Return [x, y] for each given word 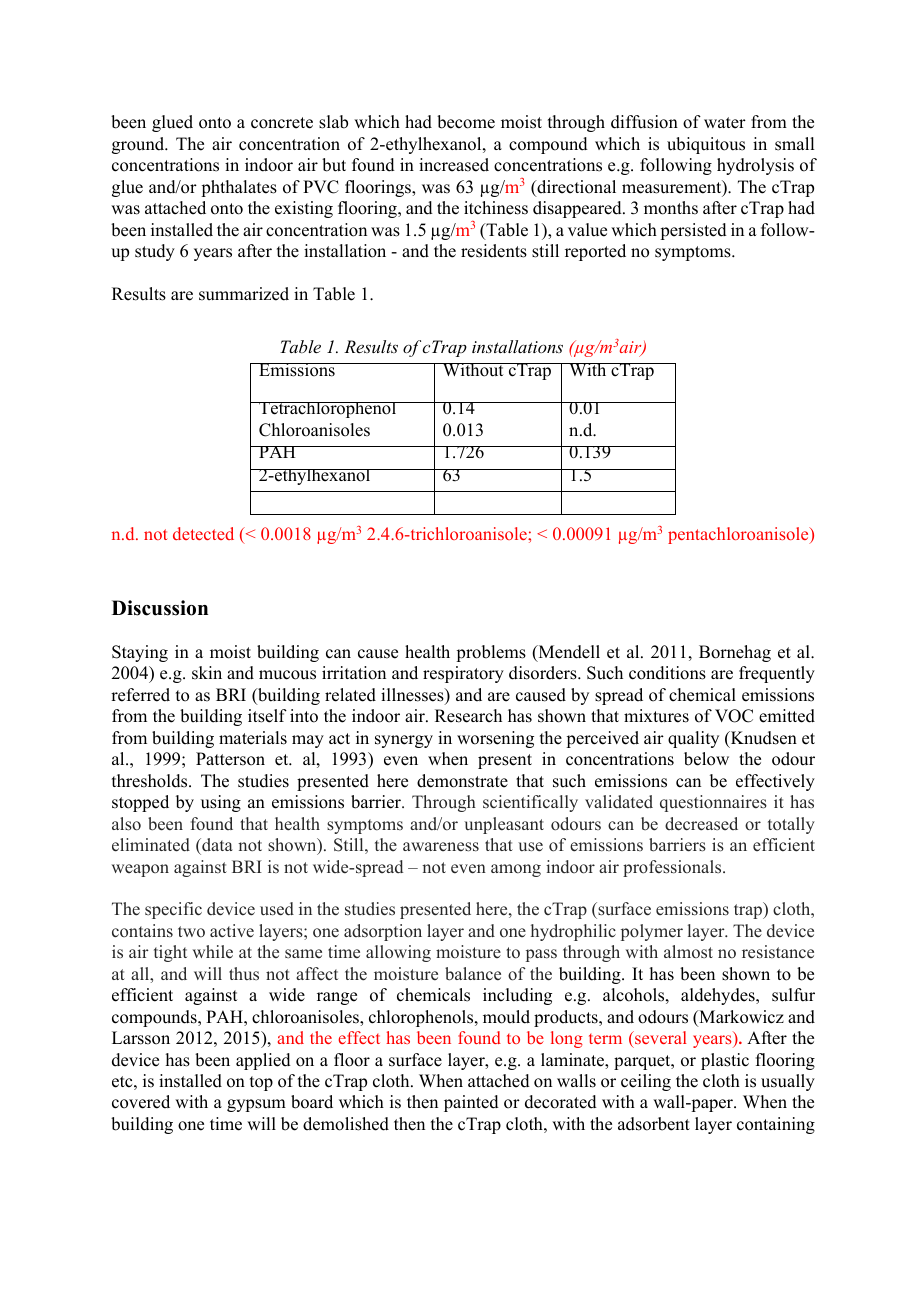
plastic [725, 1061]
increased [454, 165]
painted [471, 1103]
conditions [667, 673]
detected [203, 533]
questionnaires [713, 803]
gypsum [256, 1105]
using [221, 803]
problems [491, 653]
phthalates [239, 188]
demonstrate [462, 781]
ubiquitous [706, 145]
